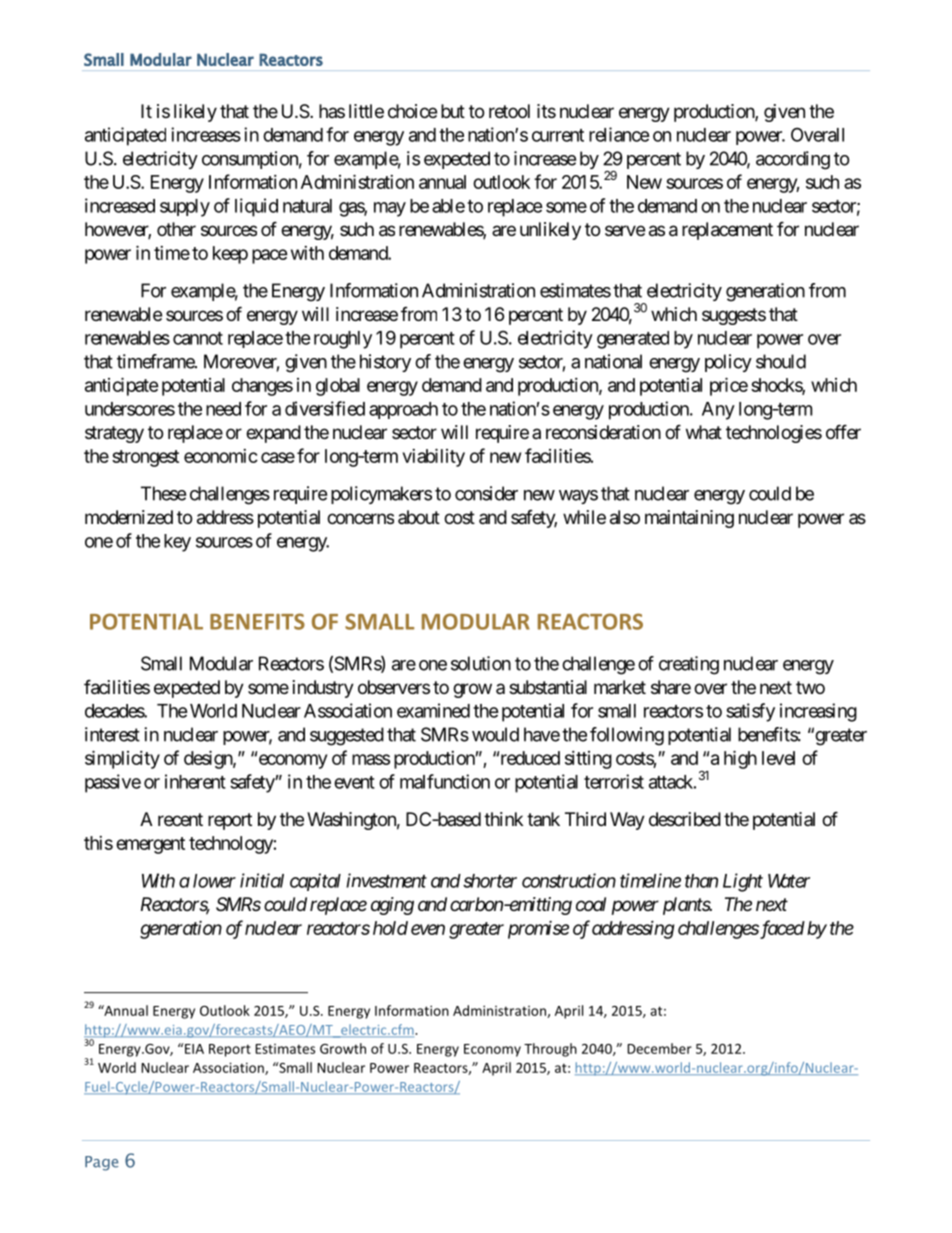  Describe the element at coordinates (740, 759) in the image. I see `high` at that location.
